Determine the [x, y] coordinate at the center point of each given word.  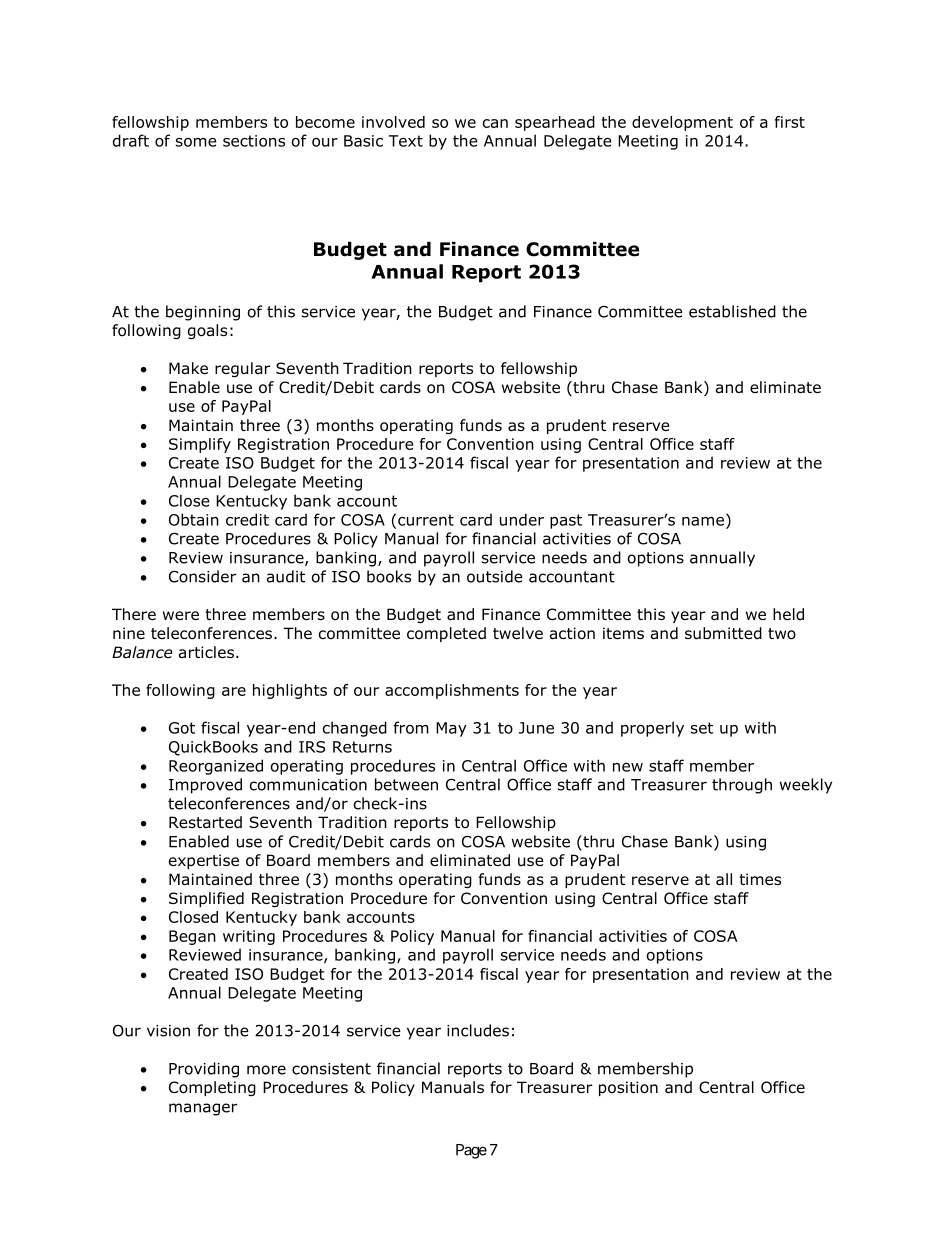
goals [207, 331]
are [234, 691]
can [495, 123]
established [732, 311]
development [682, 123]
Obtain [194, 519]
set [702, 728]
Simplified [206, 899]
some [196, 142]
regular [242, 369]
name [703, 521]
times [760, 879]
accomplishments [452, 691]
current [426, 520]
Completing [212, 1088]
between [406, 784]
